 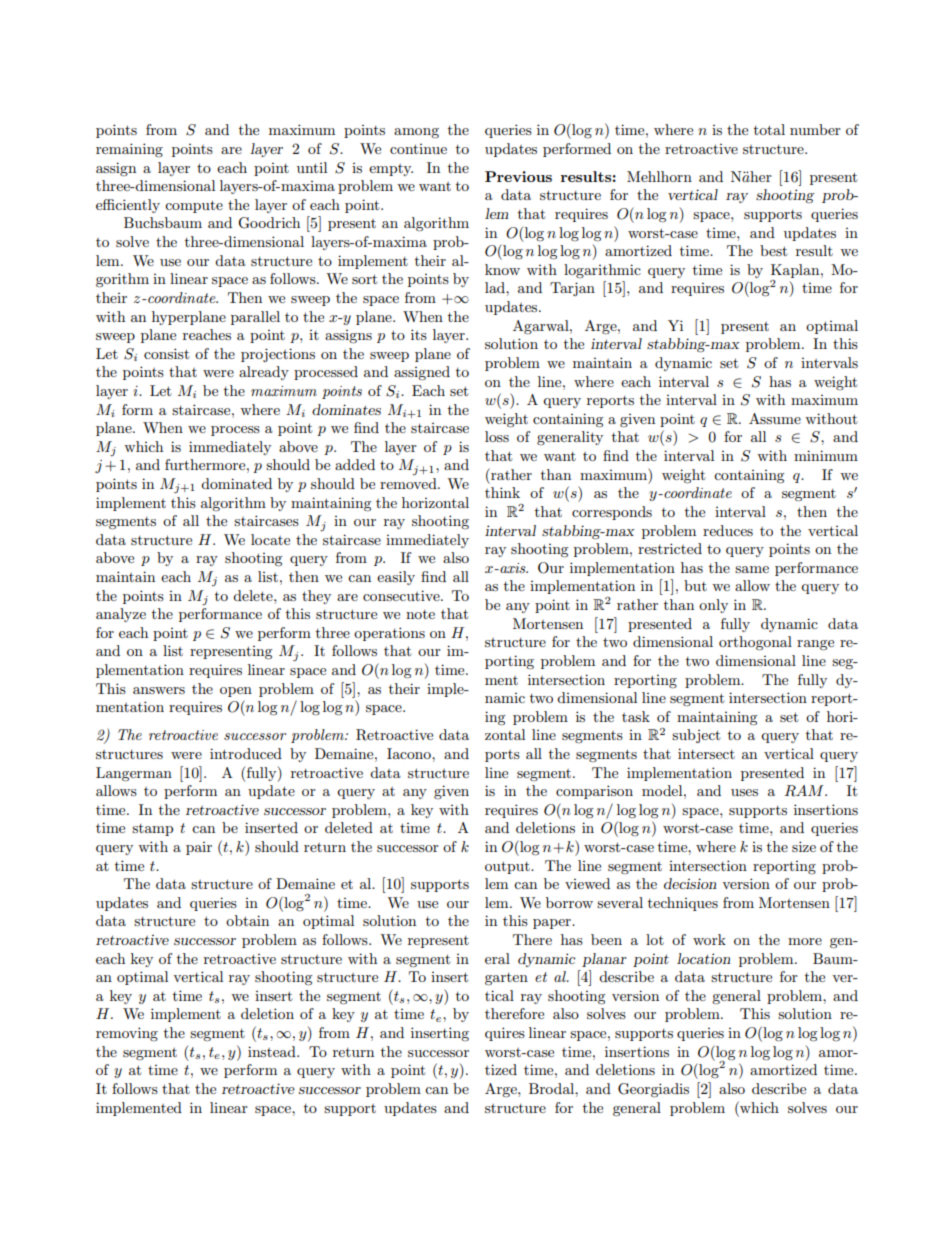 I want to click on loss, so click(x=497, y=436).
